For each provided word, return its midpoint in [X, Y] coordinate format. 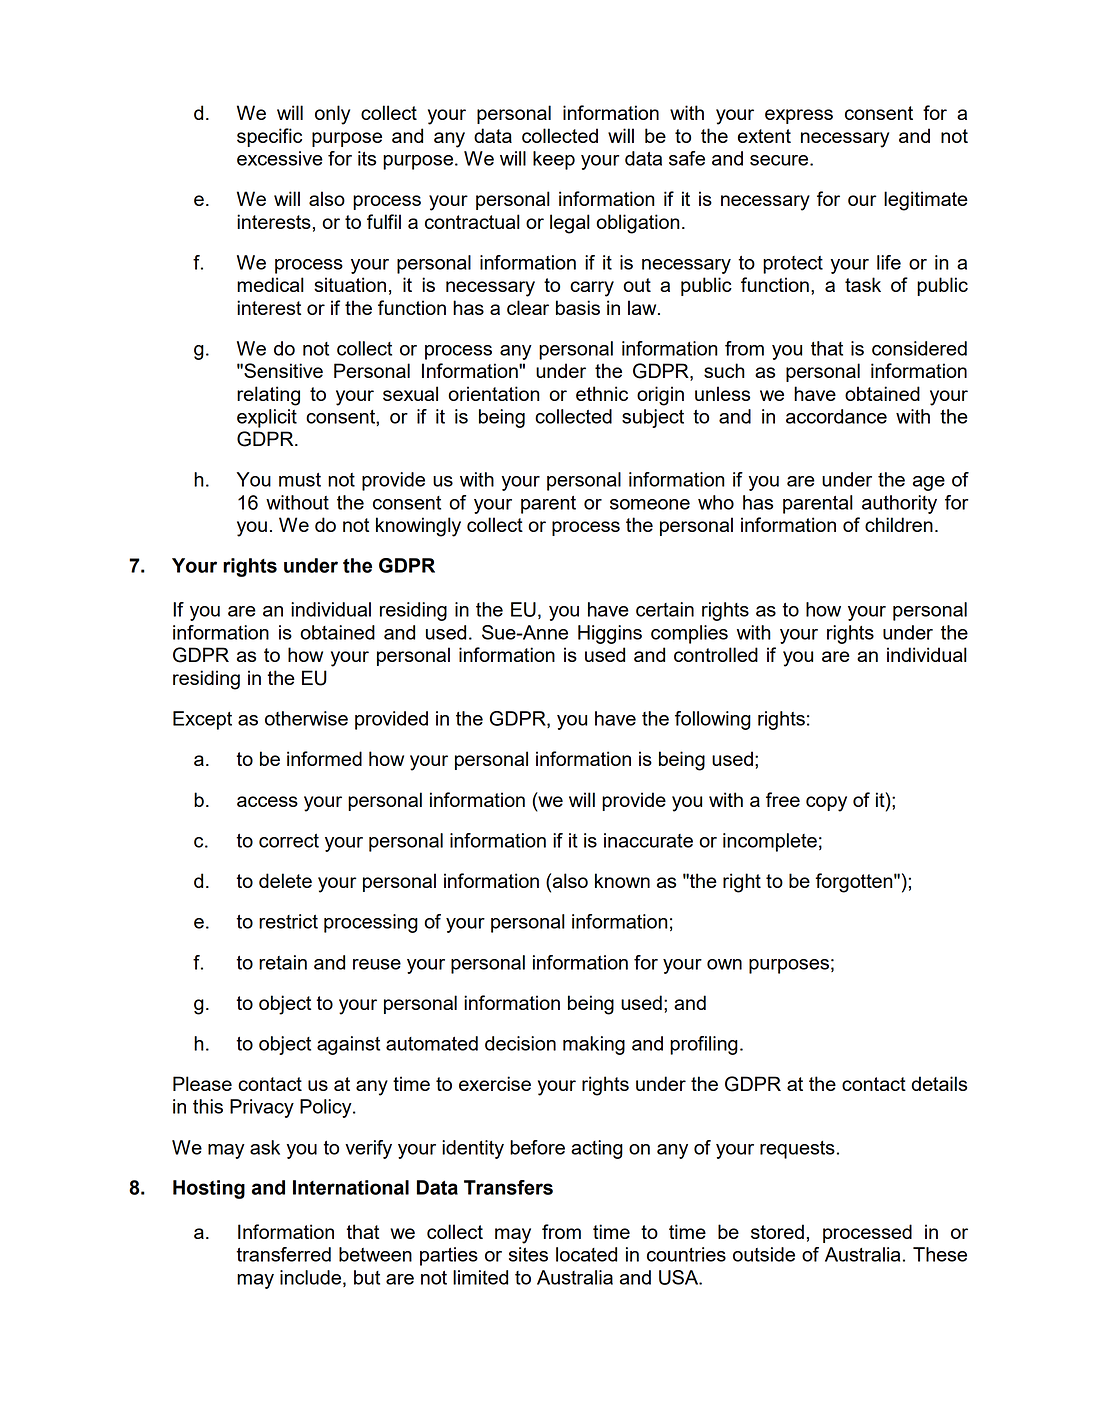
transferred [283, 1254]
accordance [836, 416]
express [799, 116]
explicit [267, 418]
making [594, 1045]
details [939, 1083]
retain [283, 962]
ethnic [602, 393]
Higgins [610, 634]
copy [826, 804]
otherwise [306, 718]
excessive [280, 158]
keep [554, 160]
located [586, 1254]
